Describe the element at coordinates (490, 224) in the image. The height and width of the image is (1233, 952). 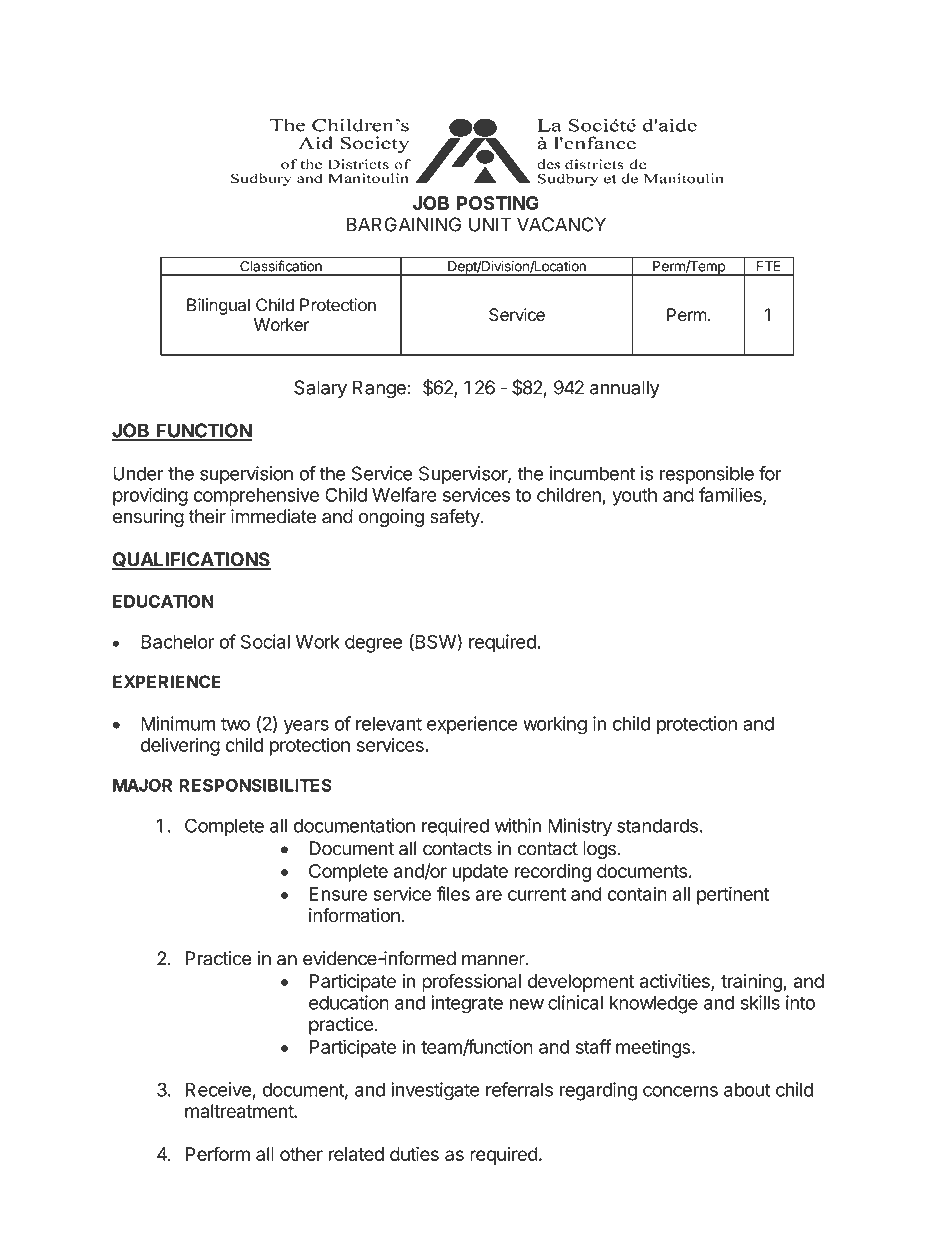
I see `UNIT` at that location.
